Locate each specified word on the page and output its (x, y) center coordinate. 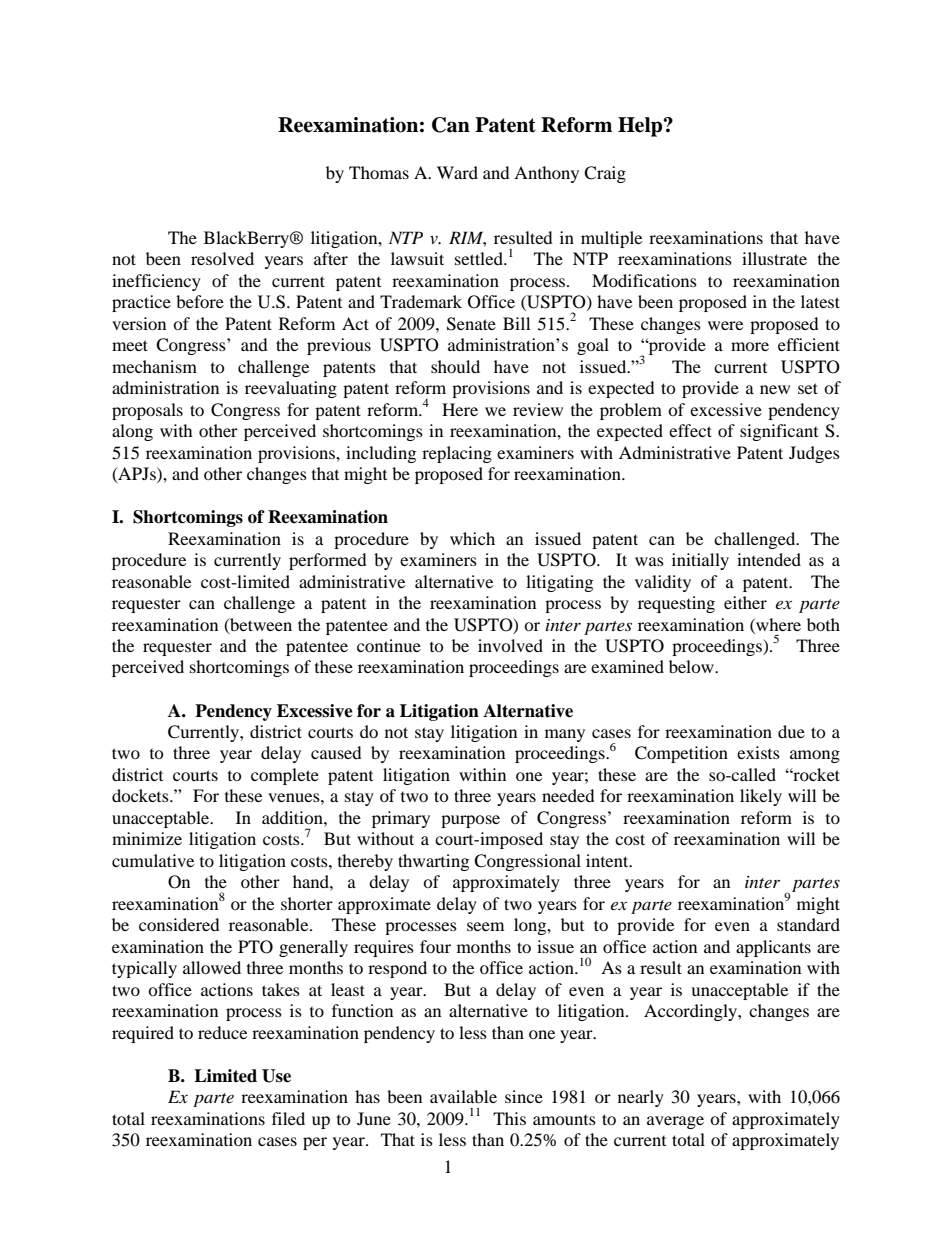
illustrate (774, 258)
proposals (147, 411)
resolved (222, 258)
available (463, 1096)
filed (288, 1118)
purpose (470, 821)
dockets (141, 795)
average (675, 1122)
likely (761, 797)
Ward (457, 172)
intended (769, 559)
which (472, 538)
